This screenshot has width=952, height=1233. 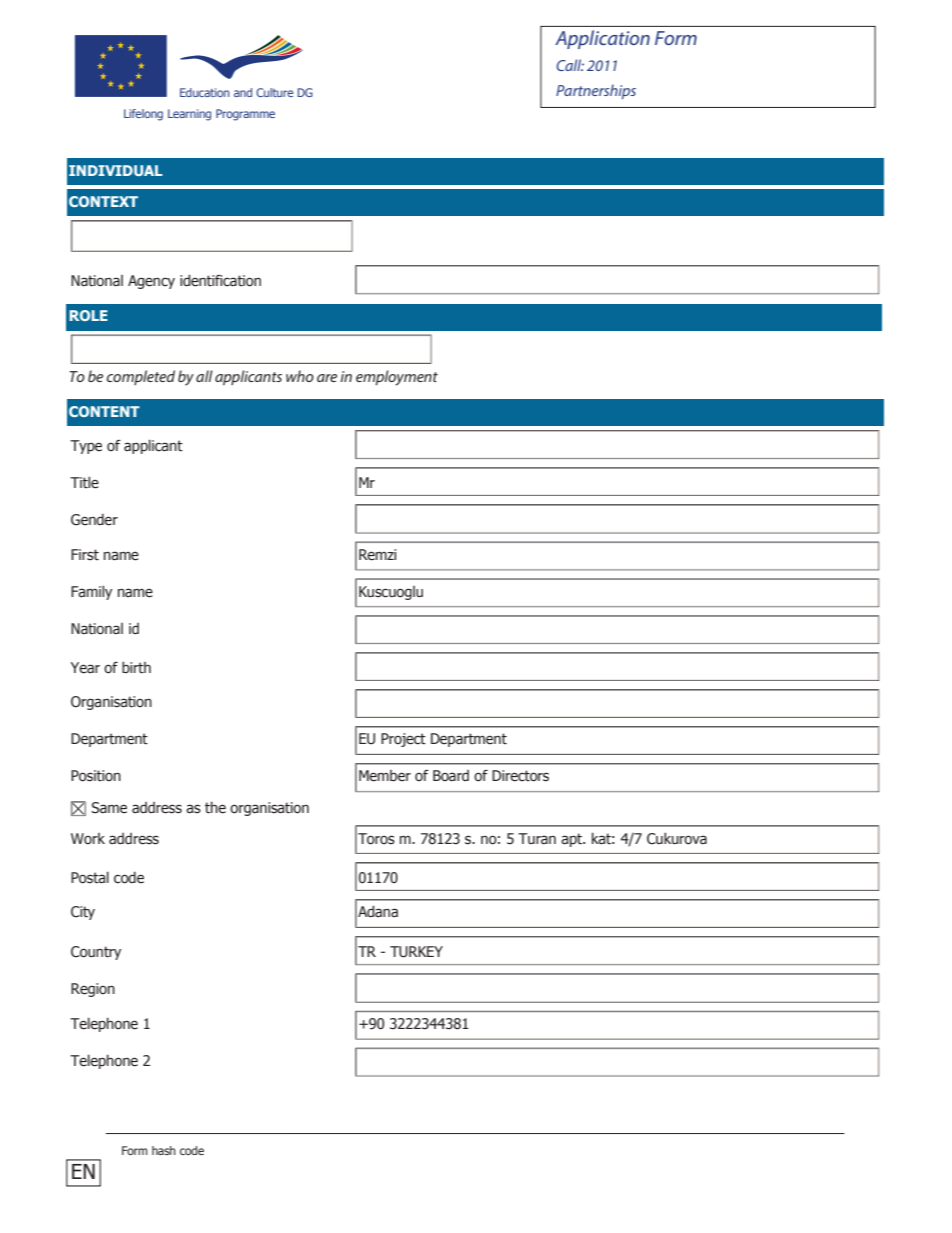 What do you see at coordinates (96, 776) in the screenshot?
I see `Position` at bounding box center [96, 776].
